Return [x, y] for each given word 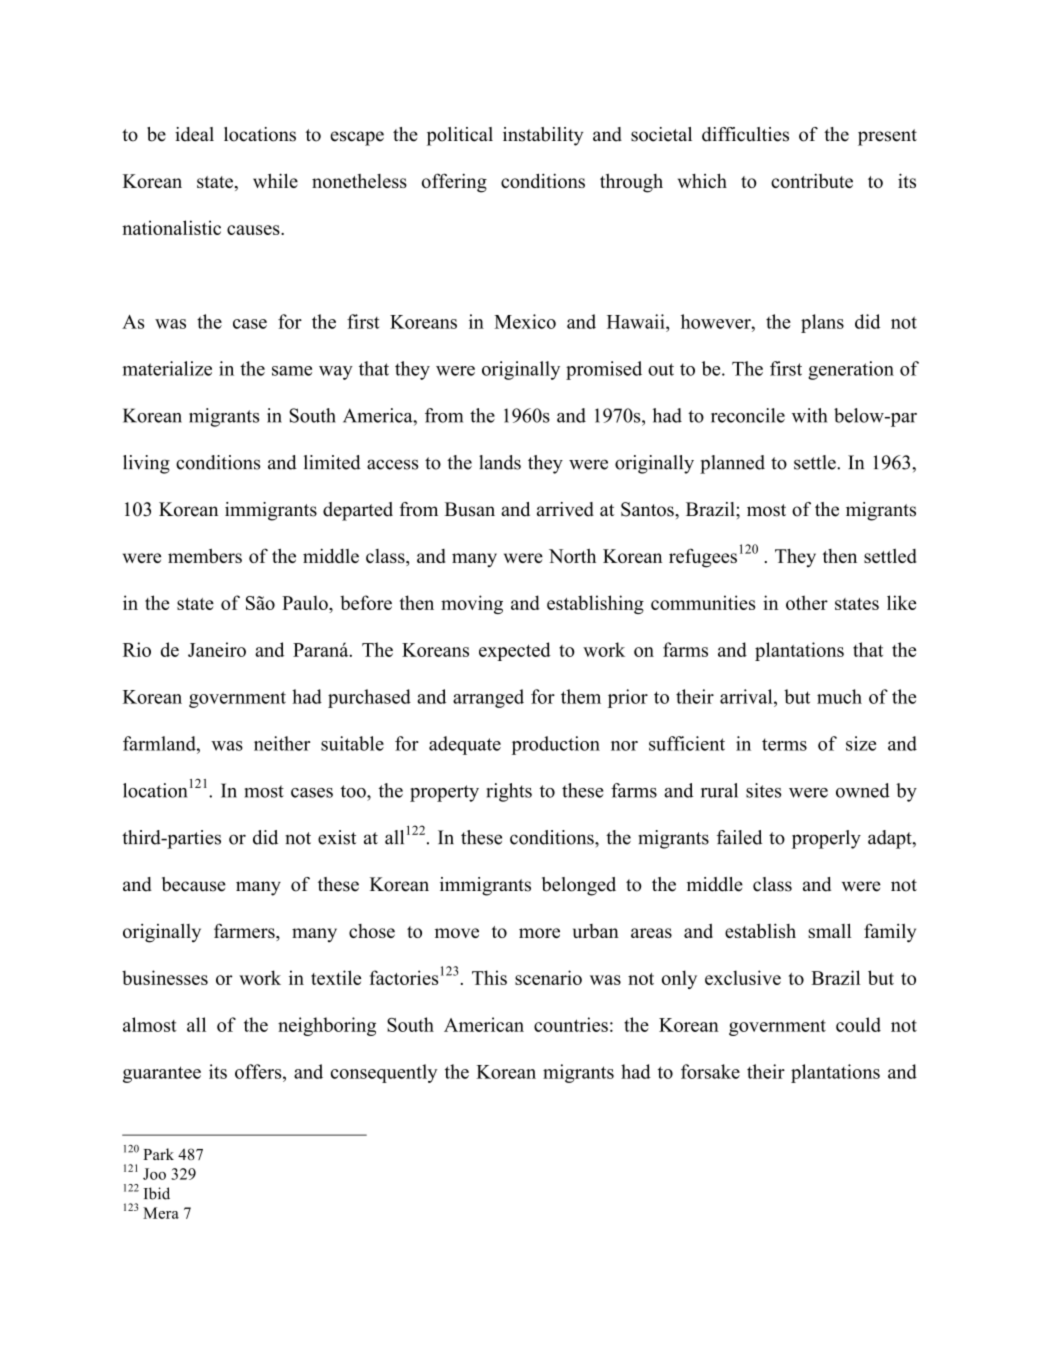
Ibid [157, 1193]
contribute [812, 180]
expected [515, 651]
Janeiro [217, 649]
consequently [384, 1073]
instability [543, 136]
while [275, 180]
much [839, 696]
